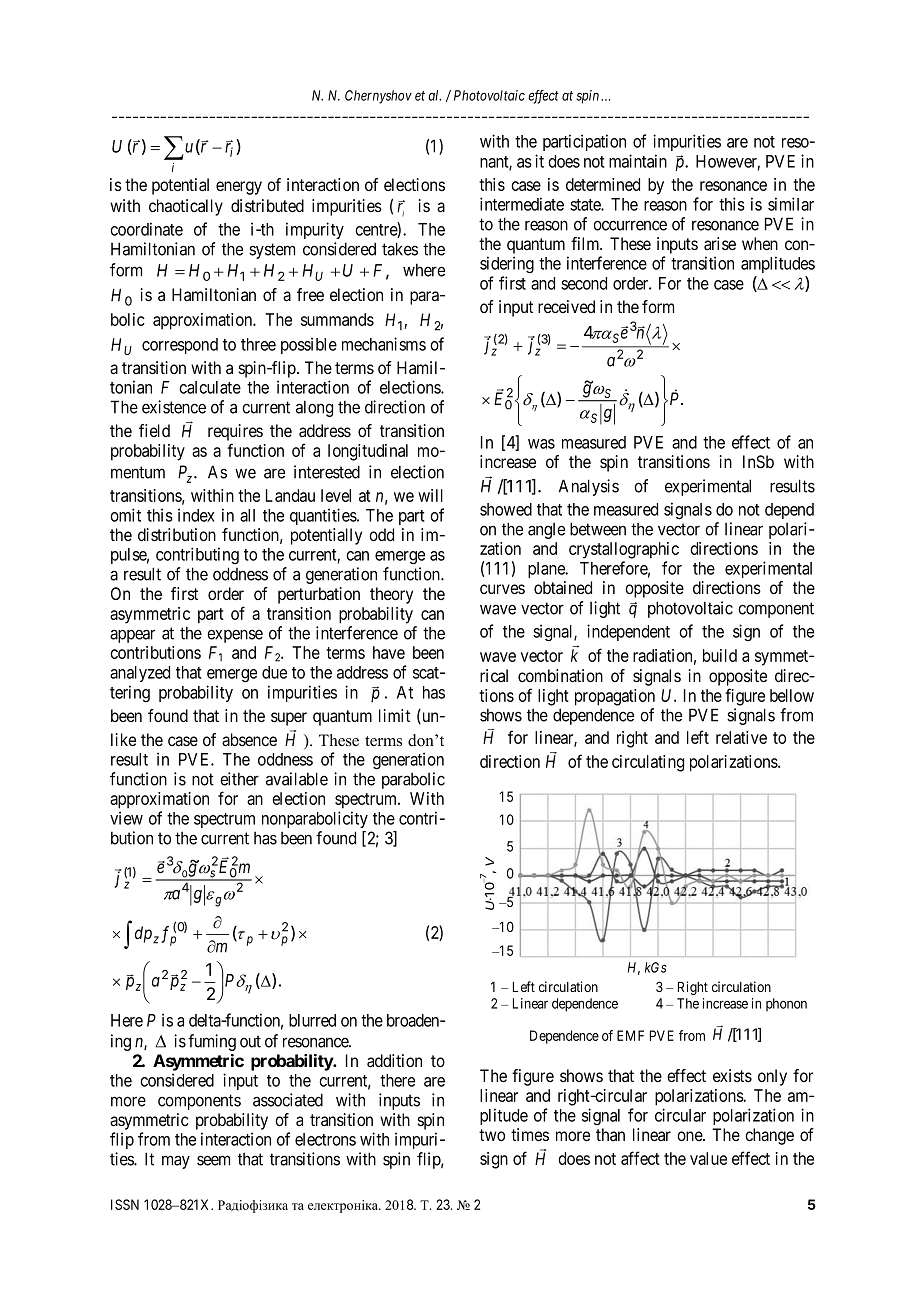 The height and width of the page is (1308, 924). What do you see at coordinates (624, 550) in the page?
I see `crystallographic` at bounding box center [624, 550].
